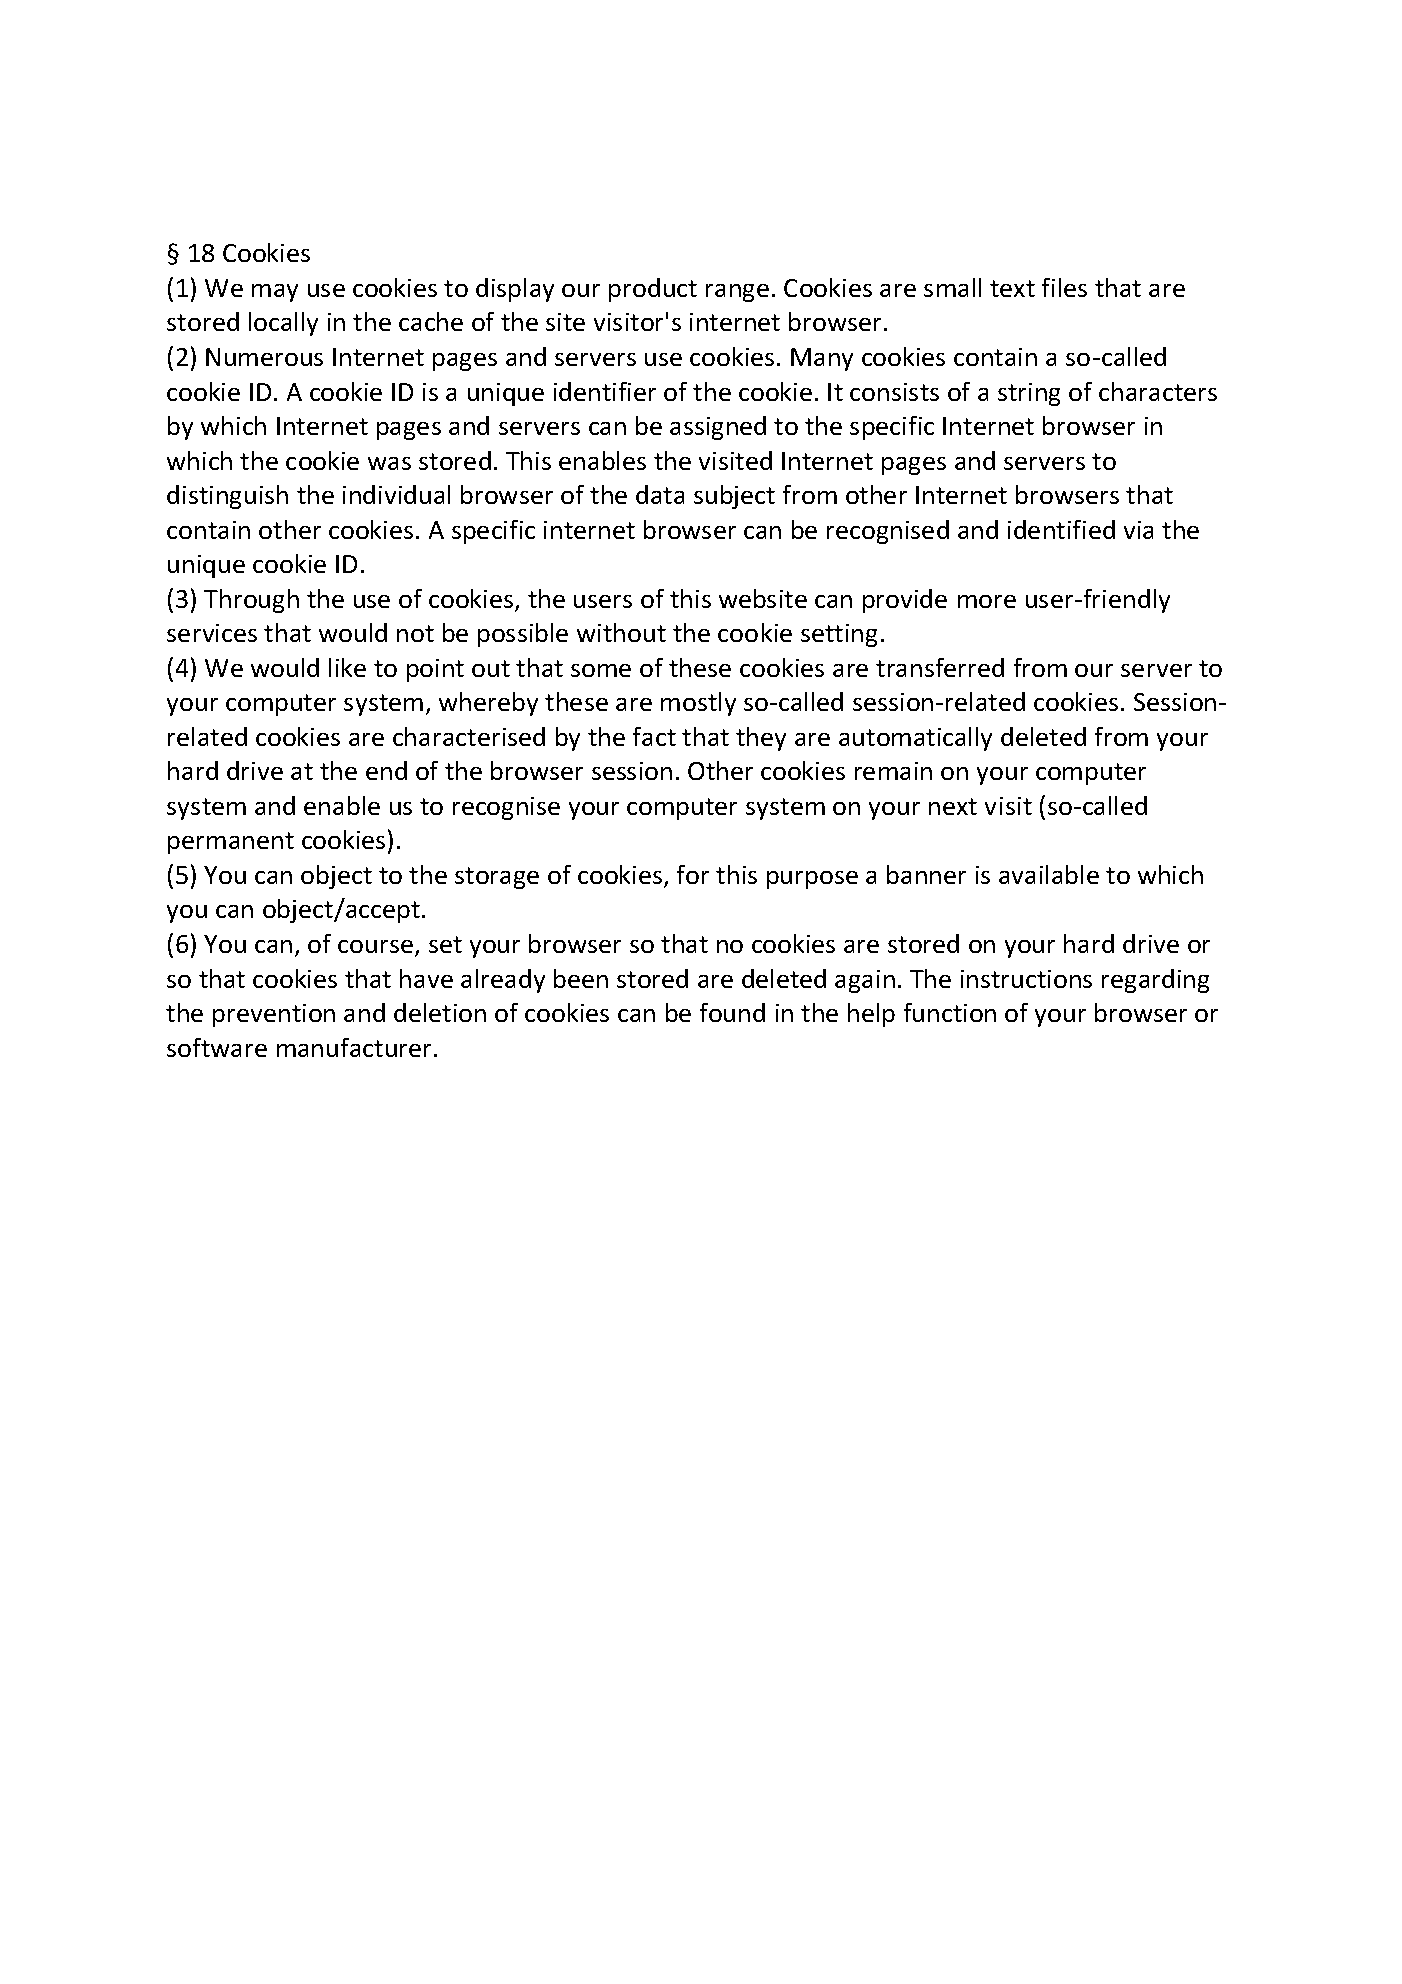 Image resolution: width=1402 pixels, height=1984 pixels. Describe the element at coordinates (231, 843) in the screenshot. I see `permanent` at that location.
